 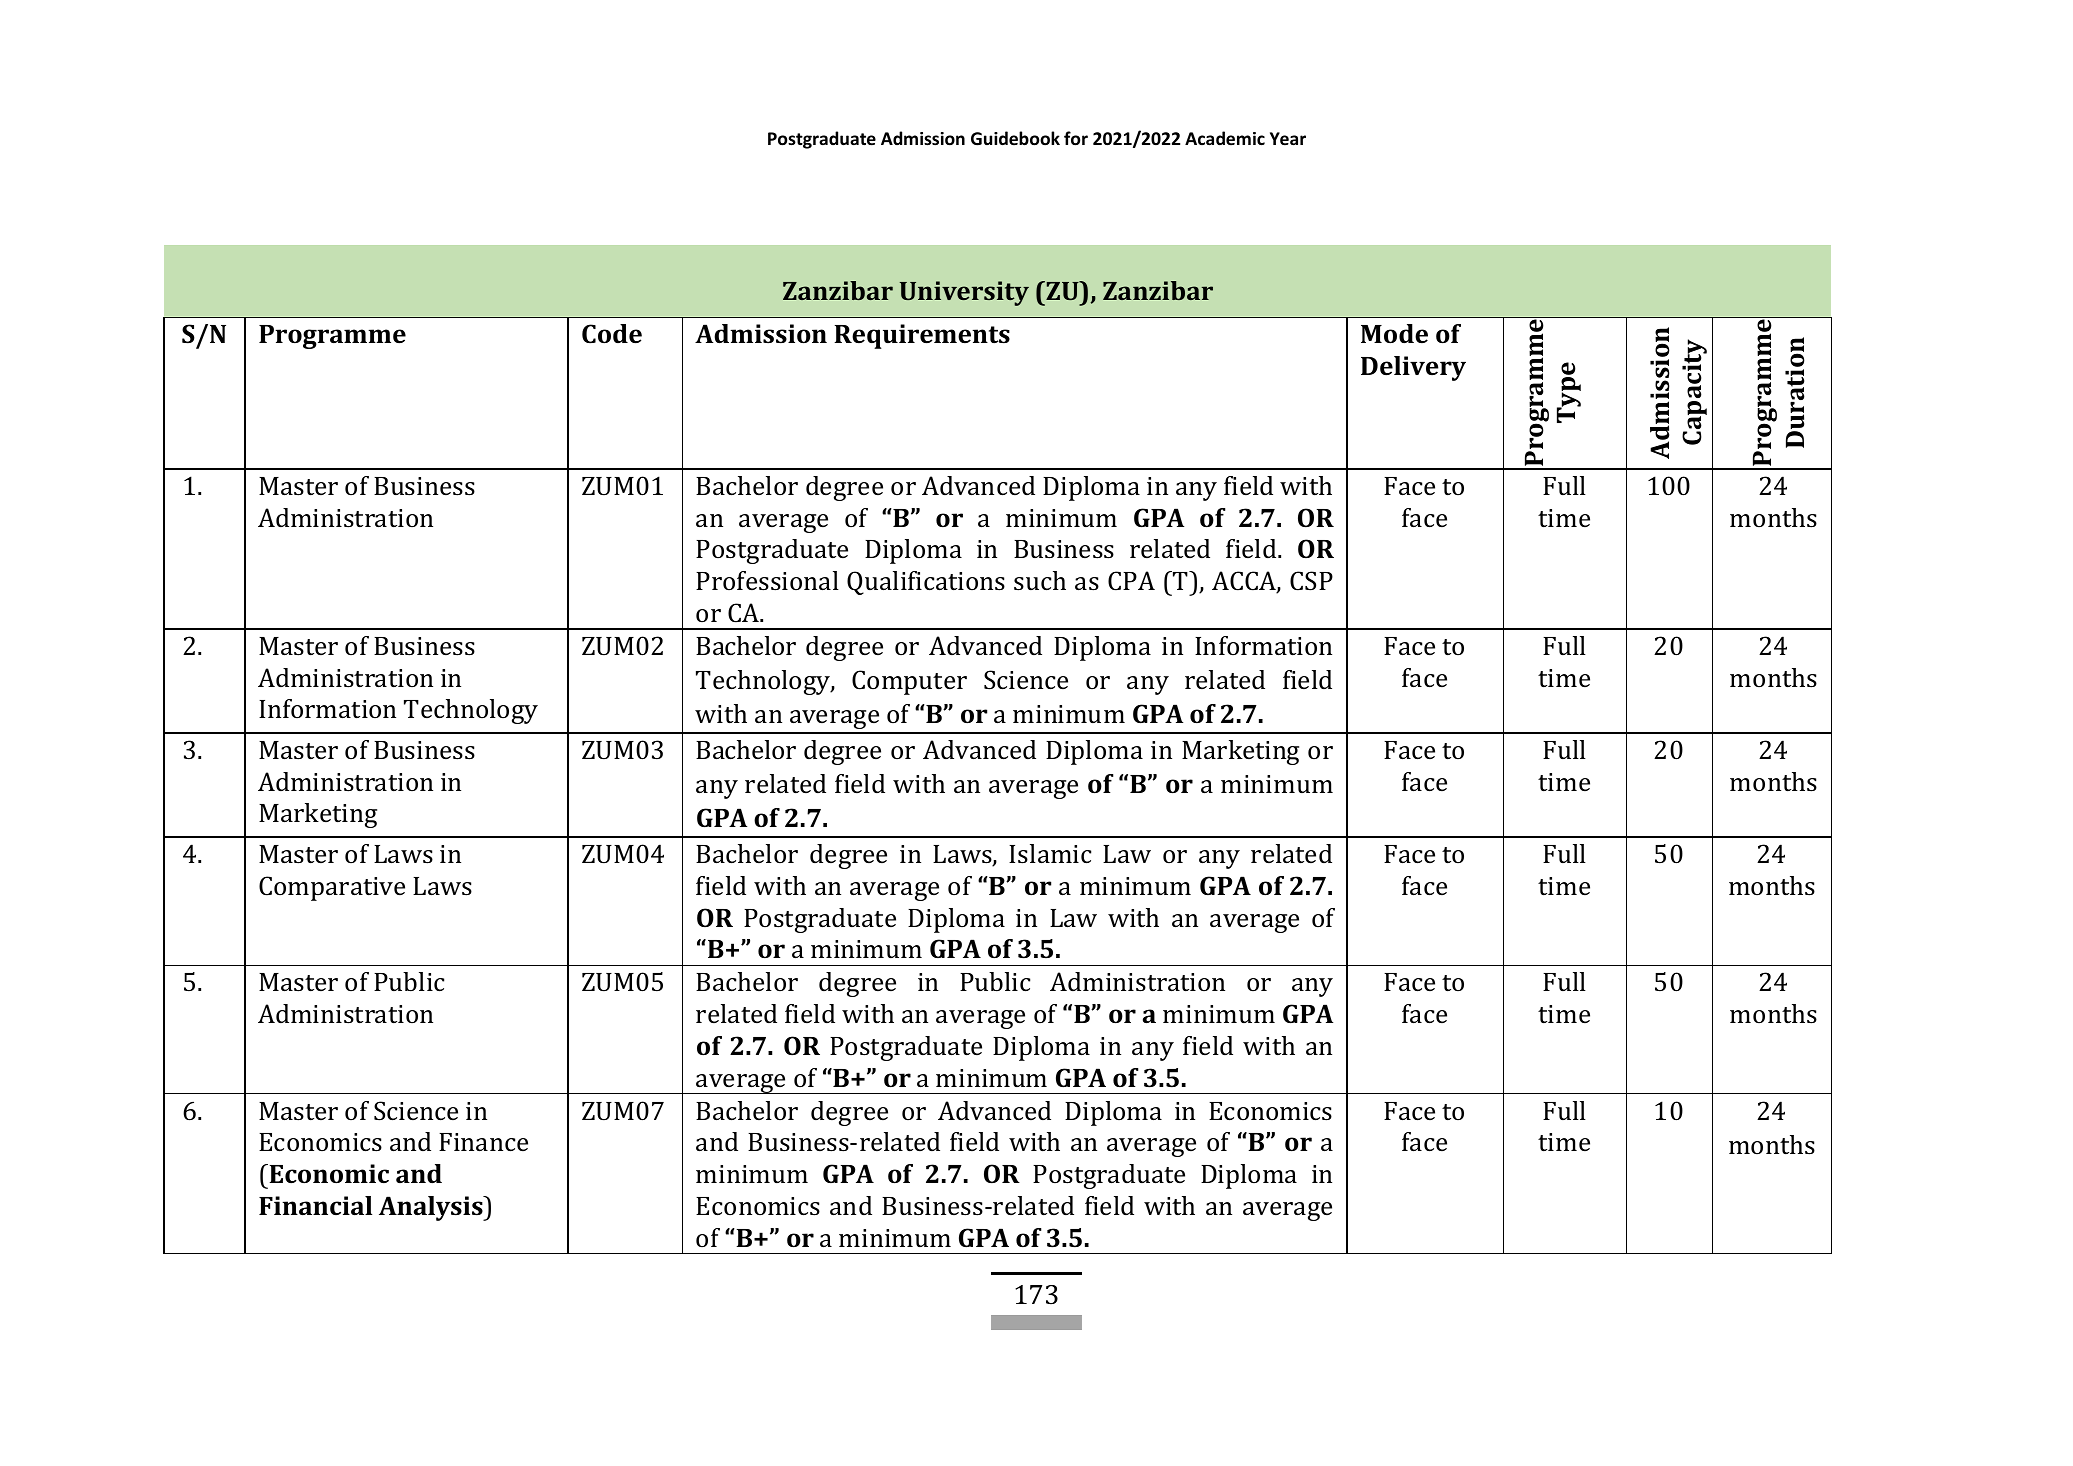 What do you see at coordinates (483, 1142) in the page?
I see `Finance` at bounding box center [483, 1142].
